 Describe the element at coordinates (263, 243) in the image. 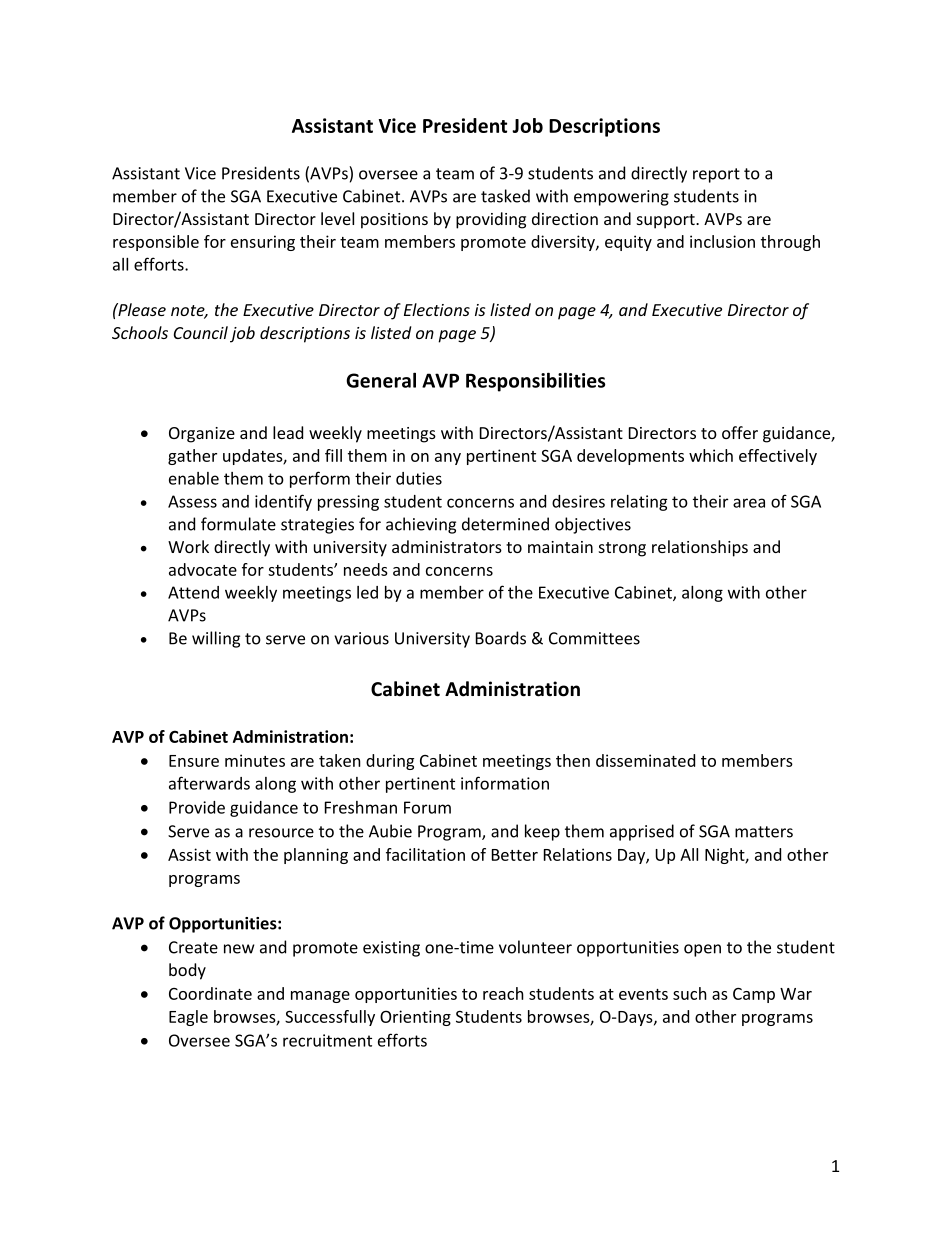

I see `ensuring` at that location.
